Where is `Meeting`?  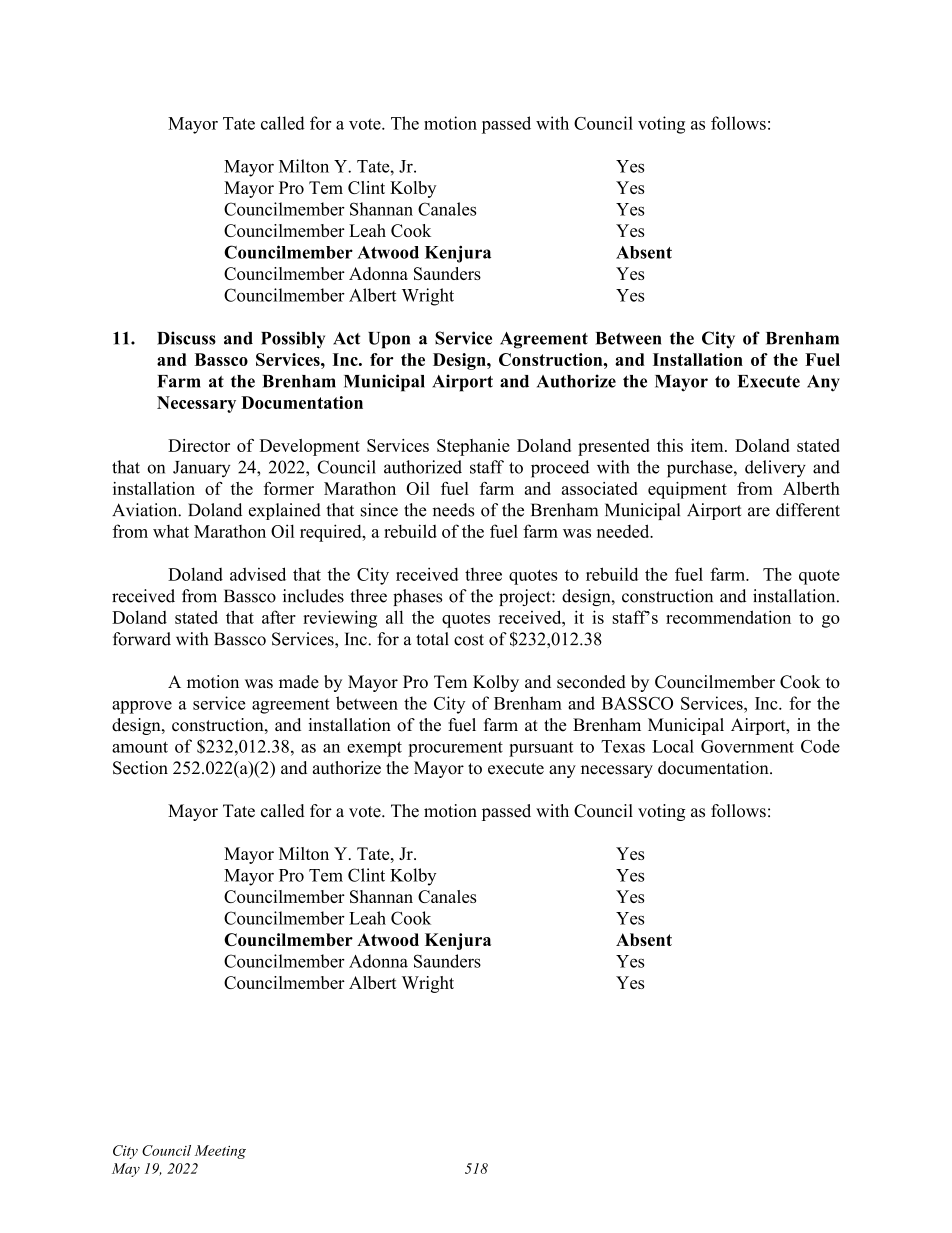
Meeting is located at coordinates (220, 1152).
